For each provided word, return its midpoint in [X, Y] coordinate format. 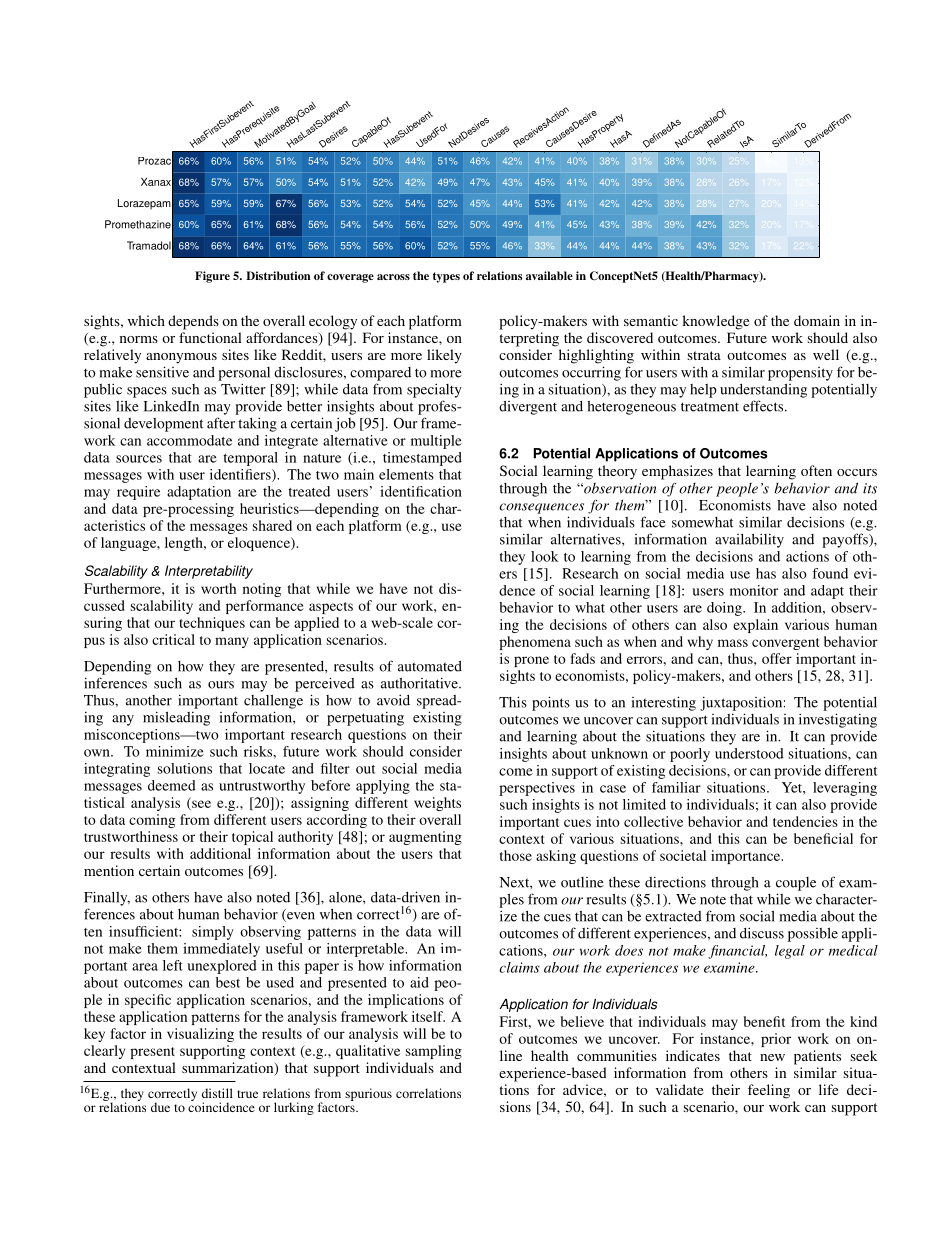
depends [193, 322]
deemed [172, 785]
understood [749, 753]
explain [755, 626]
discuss [762, 933]
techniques [212, 624]
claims [519, 967]
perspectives [537, 789]
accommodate [189, 440]
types [446, 277]
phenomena [535, 643]
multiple [436, 442]
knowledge [716, 322]
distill [217, 1093]
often [816, 470]
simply [213, 933]
